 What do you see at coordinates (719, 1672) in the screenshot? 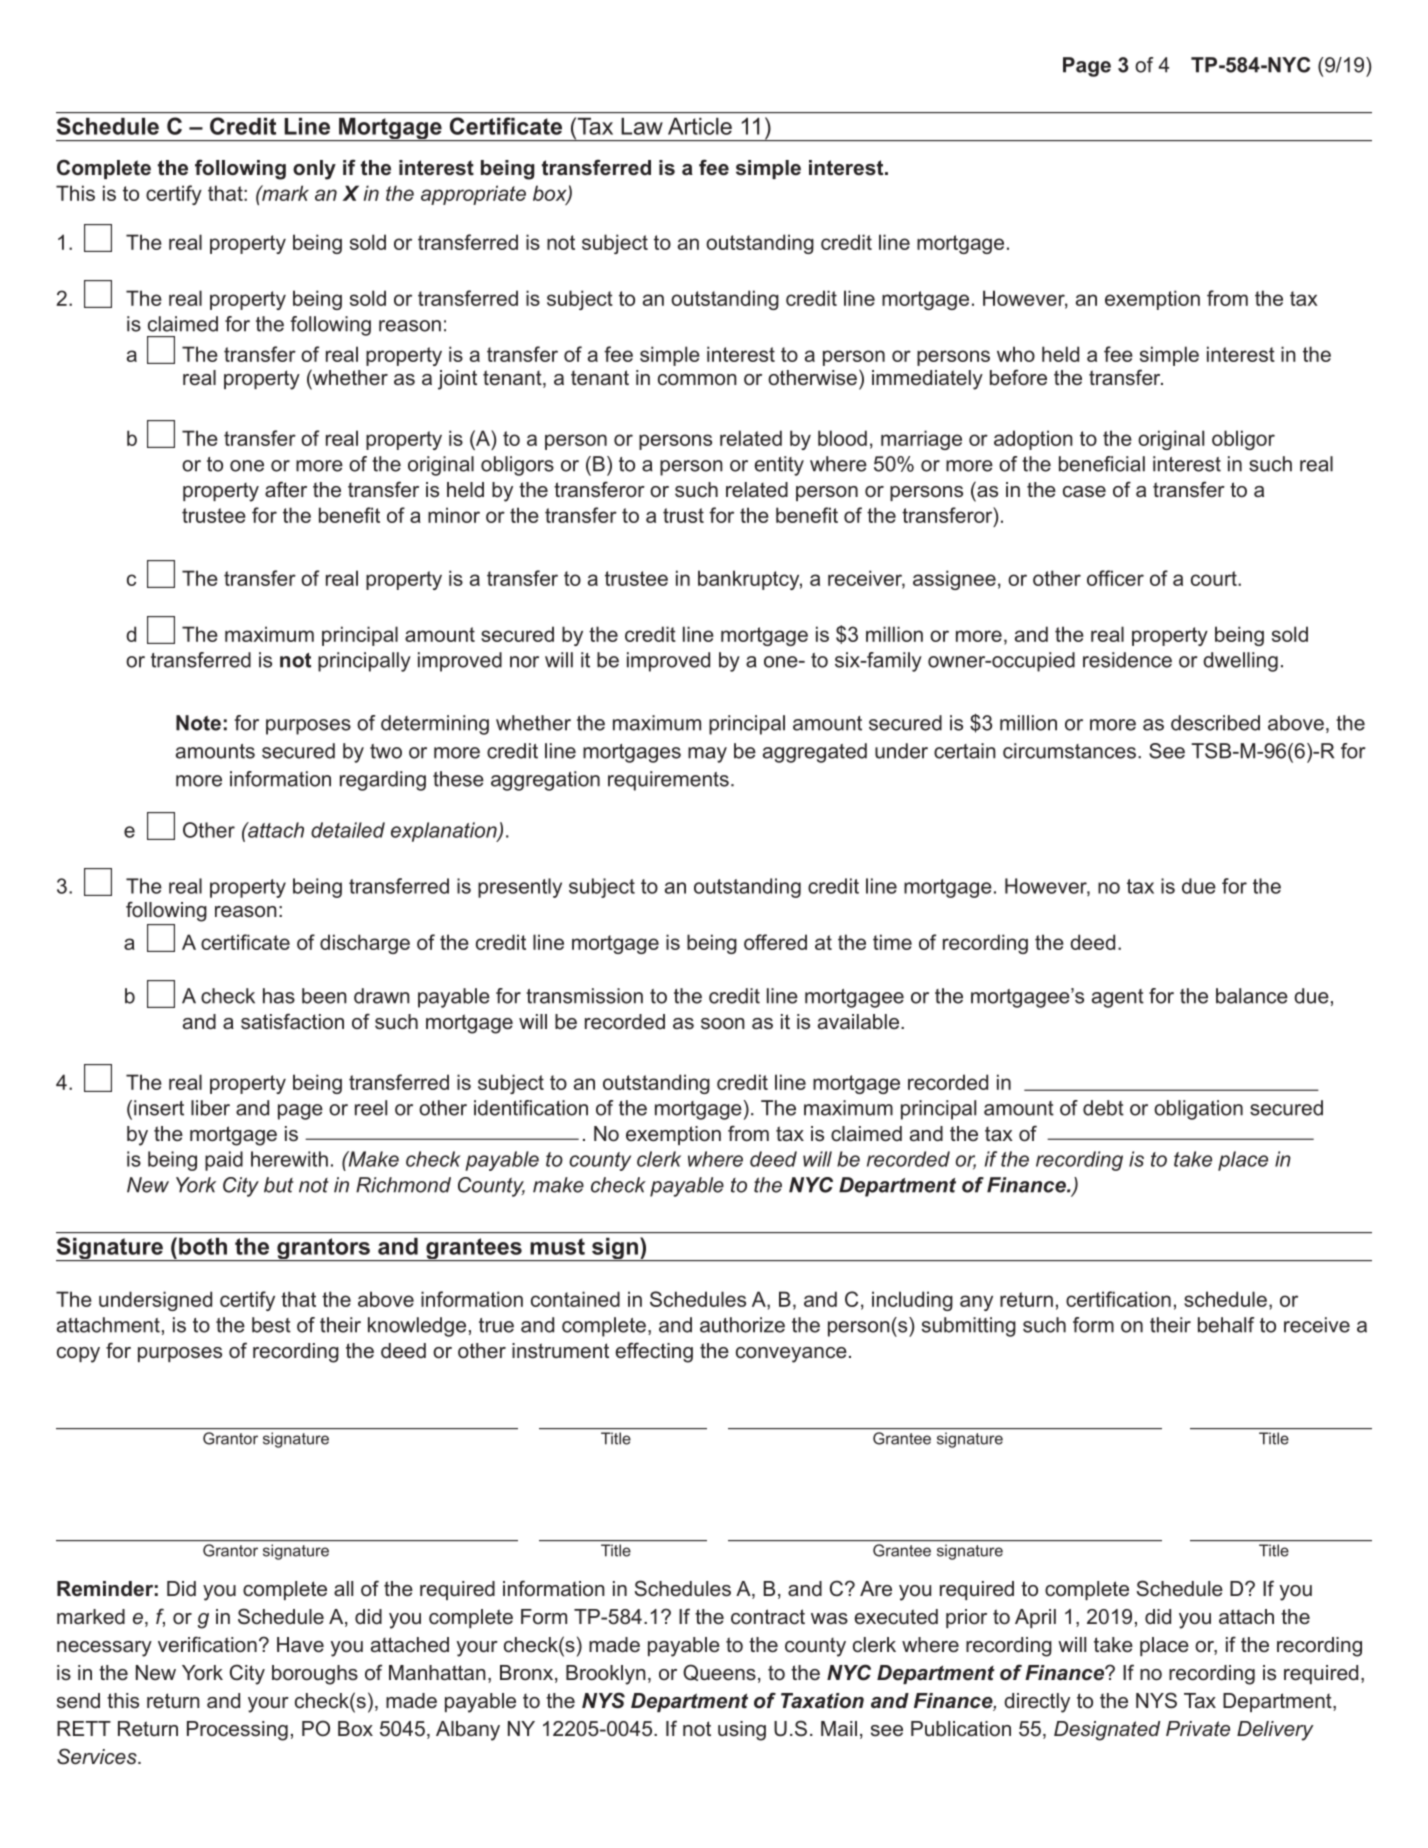
I see `Queens` at bounding box center [719, 1672].
